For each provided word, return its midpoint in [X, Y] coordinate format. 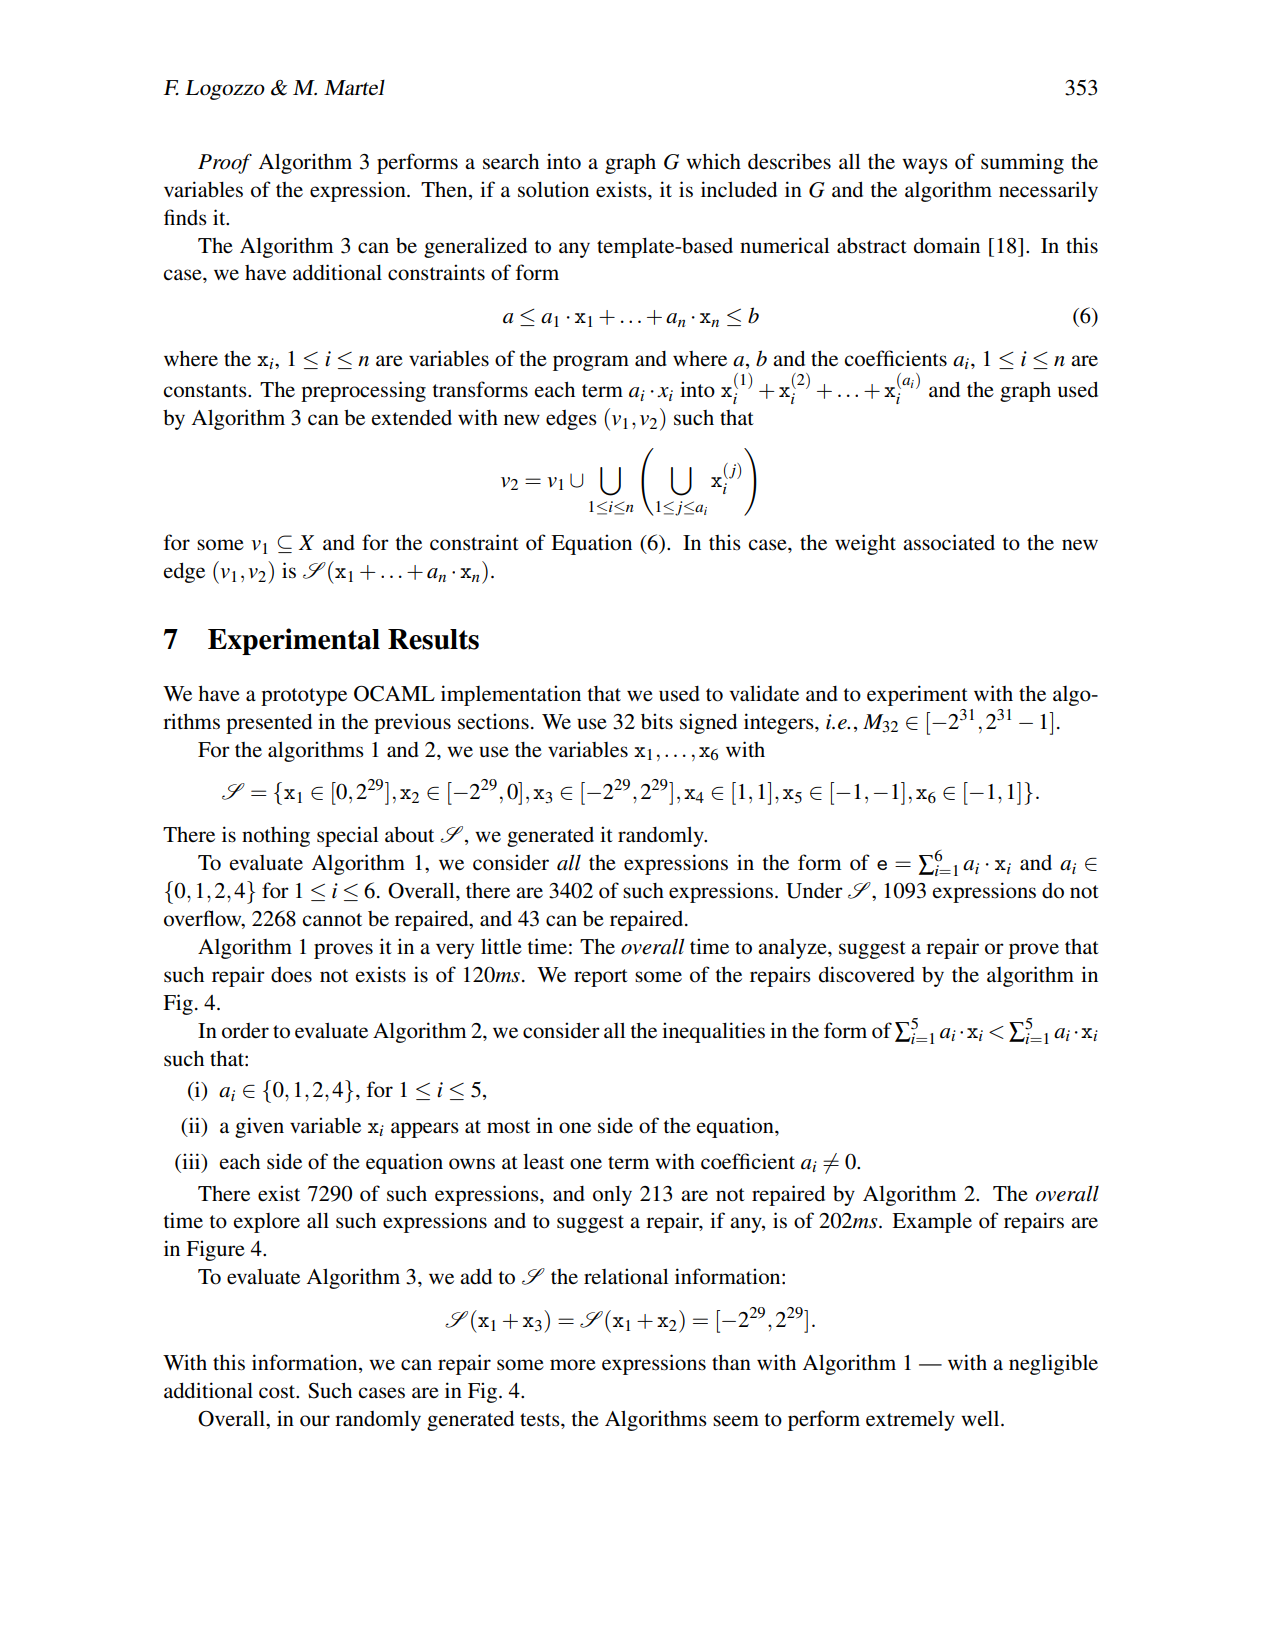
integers [780, 723]
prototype [304, 697]
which [713, 161]
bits [657, 721]
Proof [225, 163]
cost [278, 1392]
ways [925, 166]
